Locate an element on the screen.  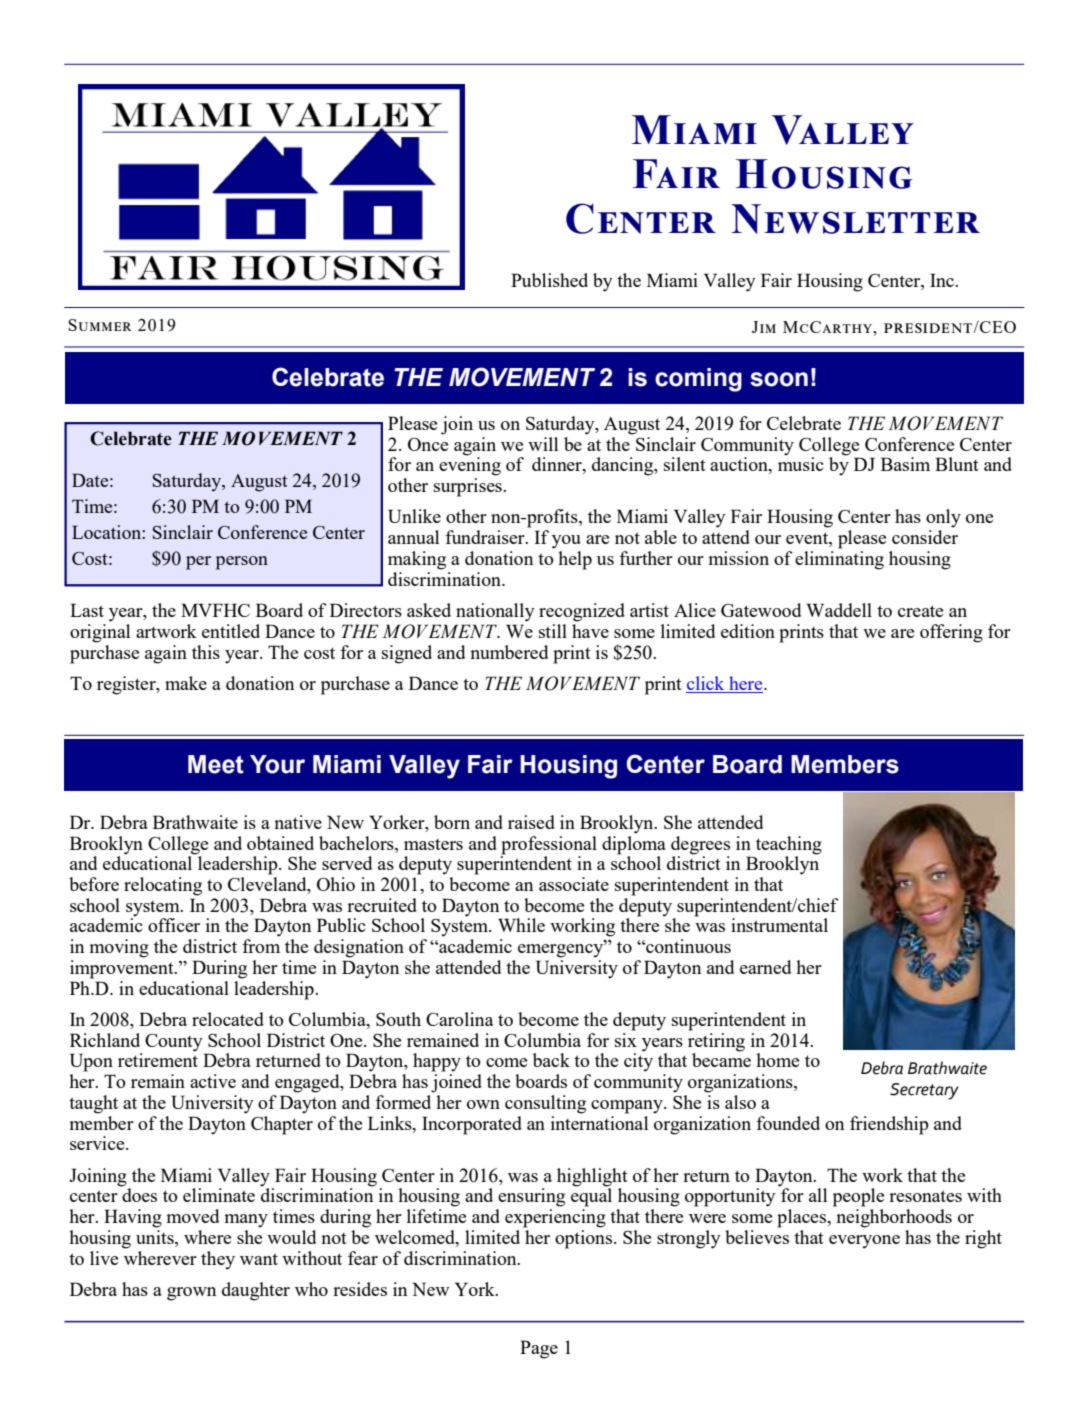
Newsletter is located at coordinates (855, 219).
